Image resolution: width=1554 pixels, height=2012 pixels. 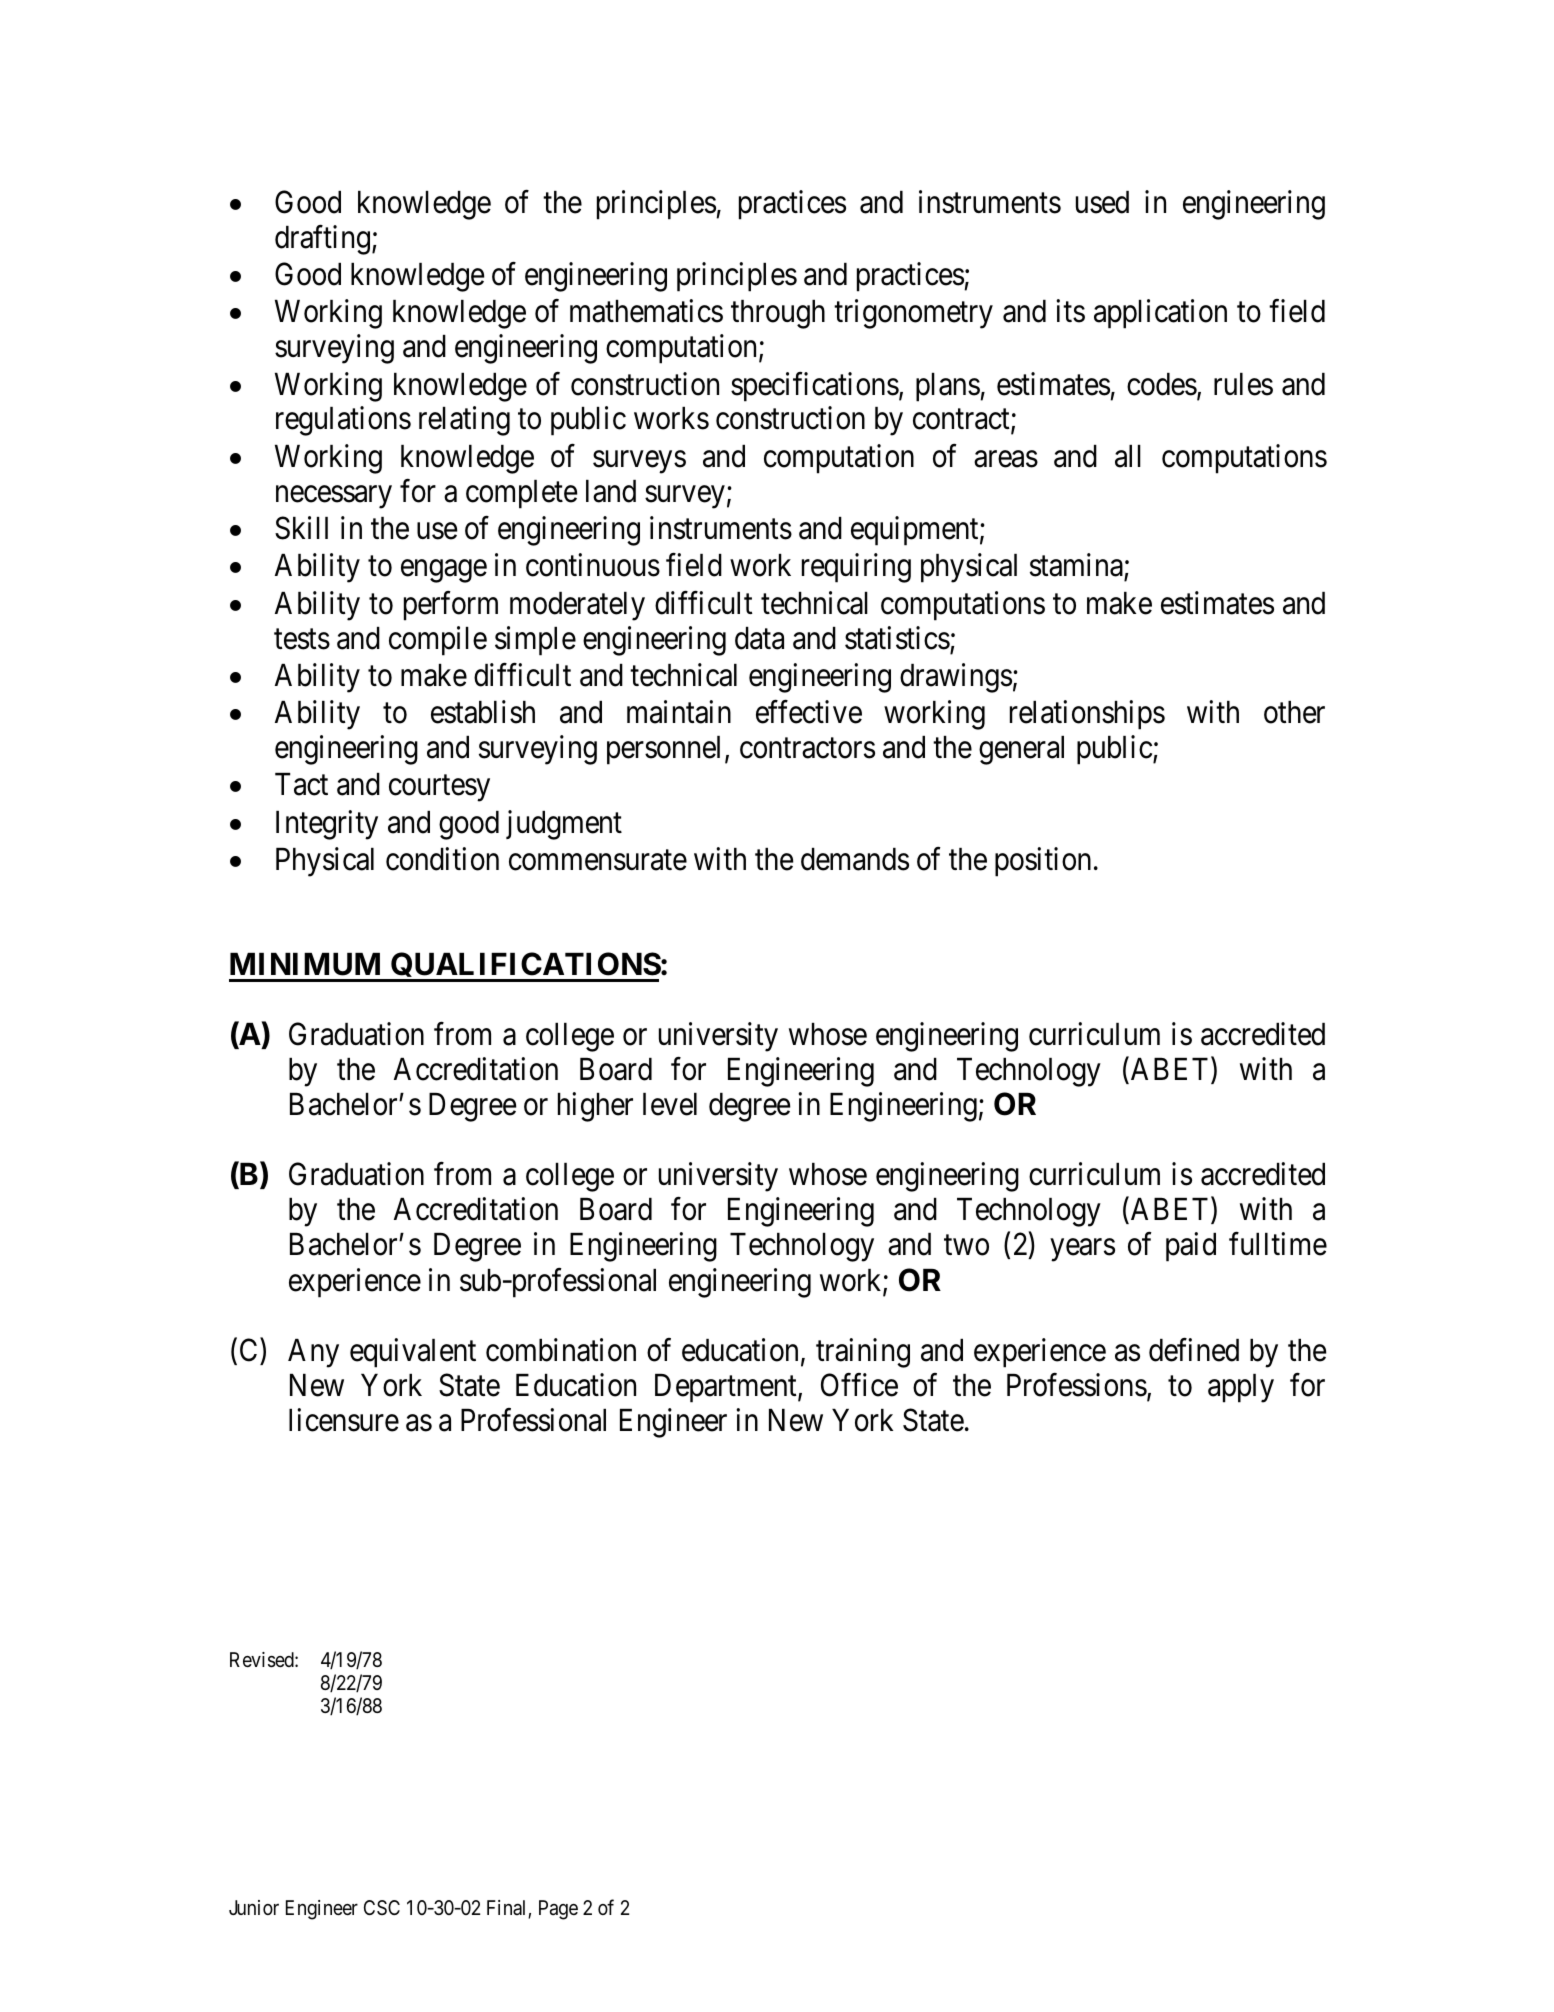 What do you see at coordinates (439, 789) in the page?
I see `courtesy` at bounding box center [439, 789].
